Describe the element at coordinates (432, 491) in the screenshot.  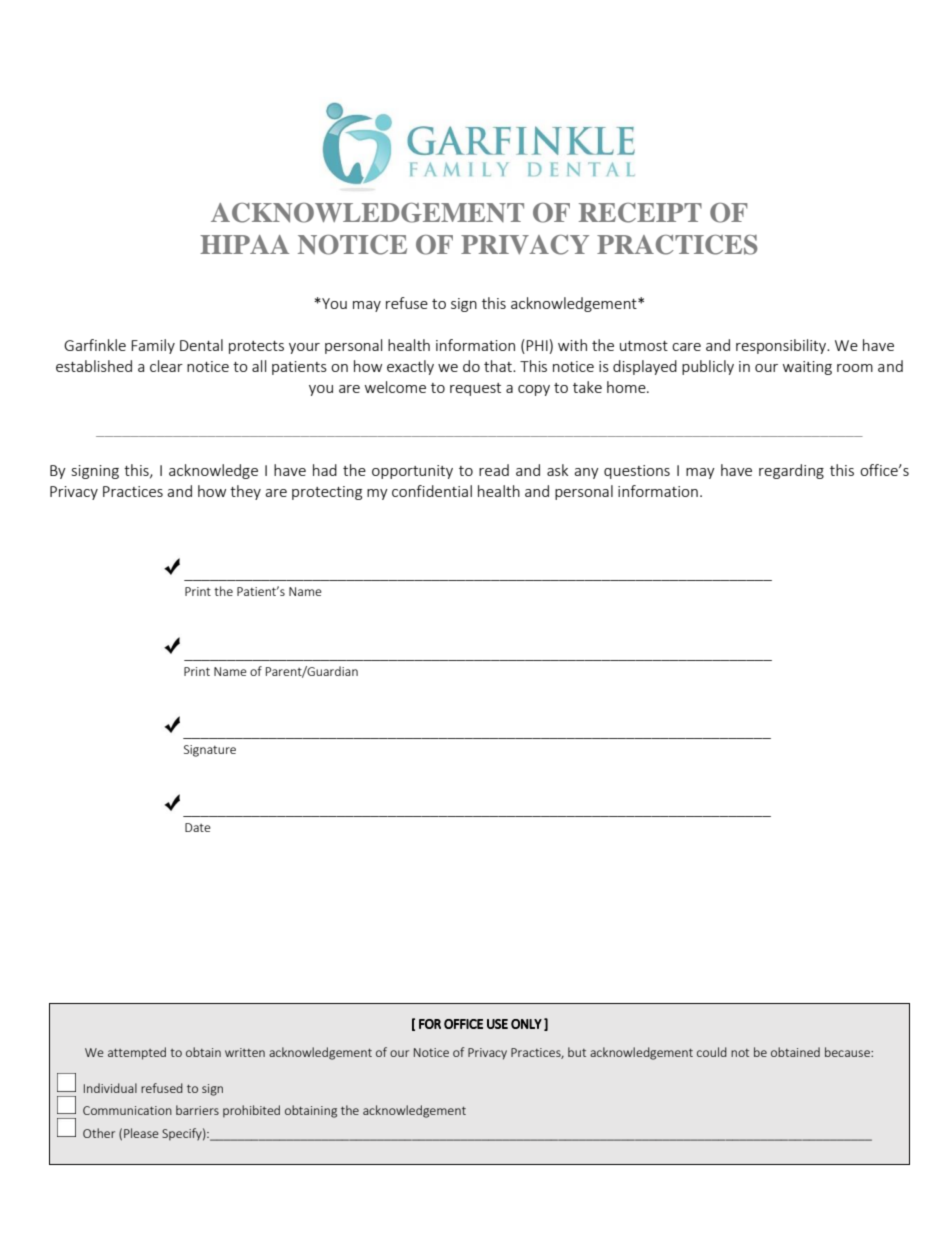
I see `confidential` at that location.
